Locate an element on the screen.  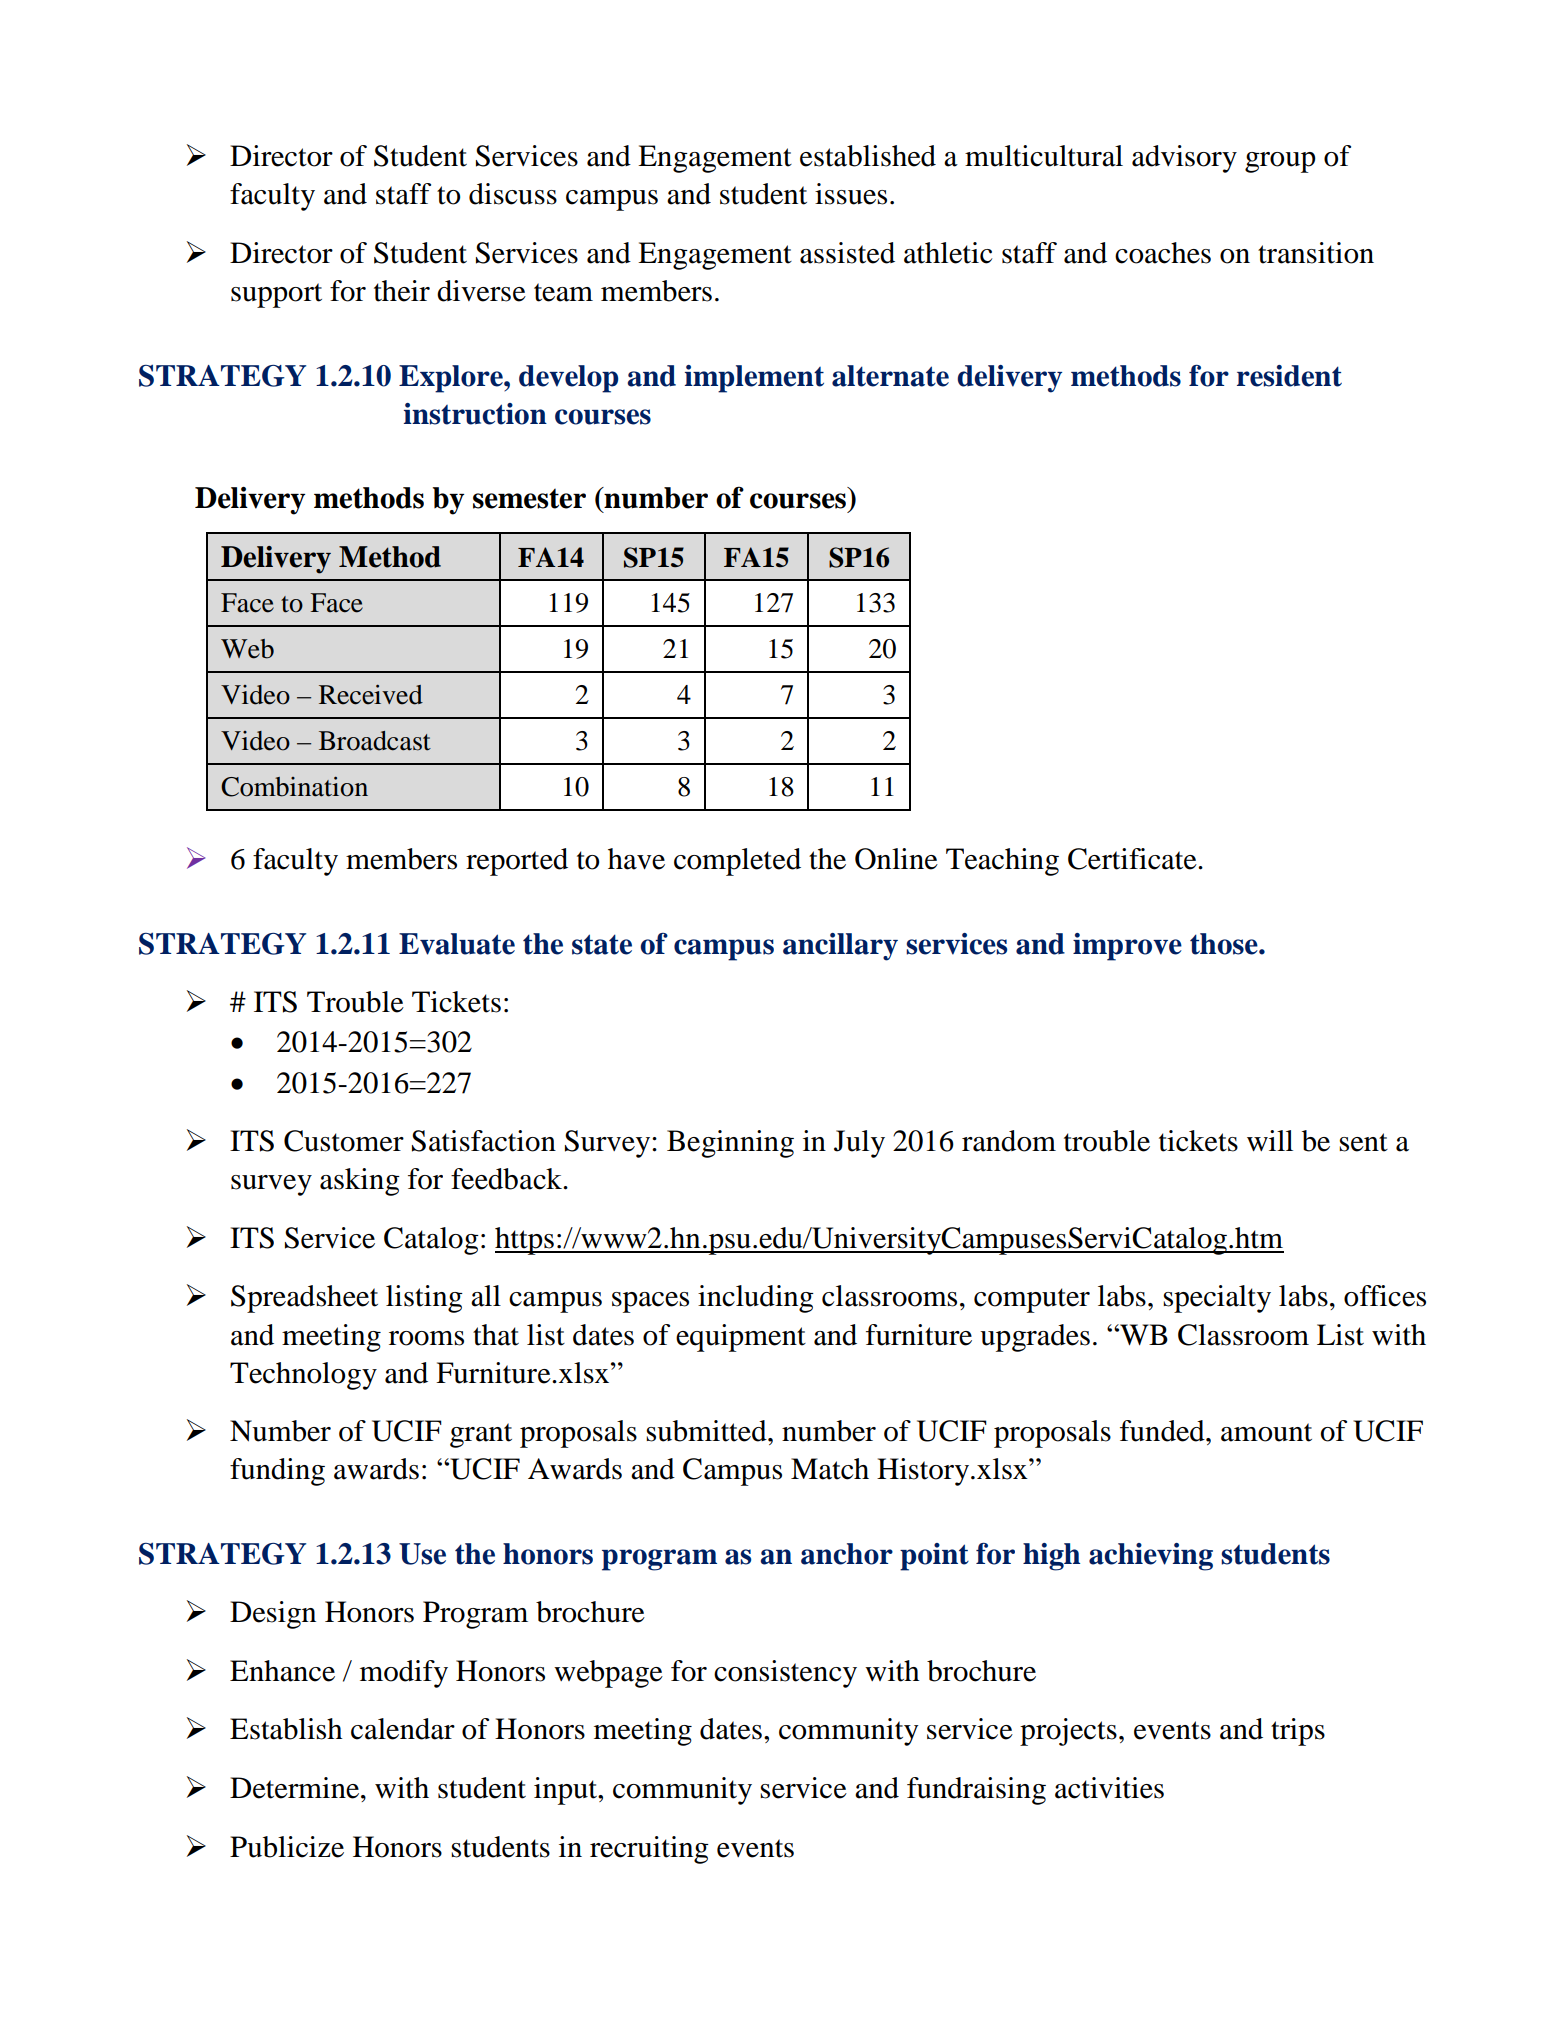
Certificate is located at coordinates (1133, 859).
